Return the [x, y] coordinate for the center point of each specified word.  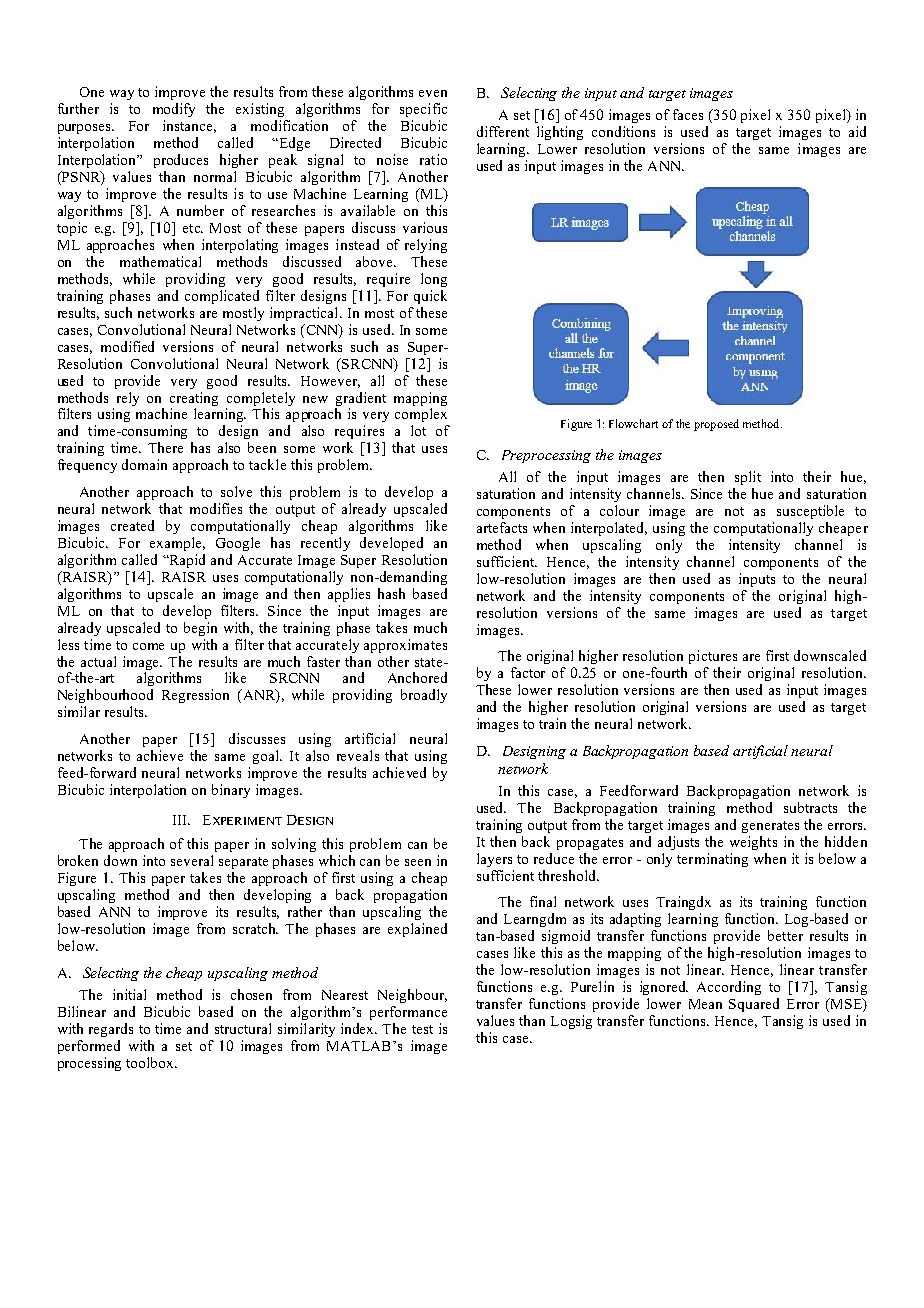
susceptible [810, 512]
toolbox [151, 1062]
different [503, 131]
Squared [754, 1005]
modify [174, 110]
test [422, 1029]
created [132, 525]
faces [688, 114]
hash [391, 593]
